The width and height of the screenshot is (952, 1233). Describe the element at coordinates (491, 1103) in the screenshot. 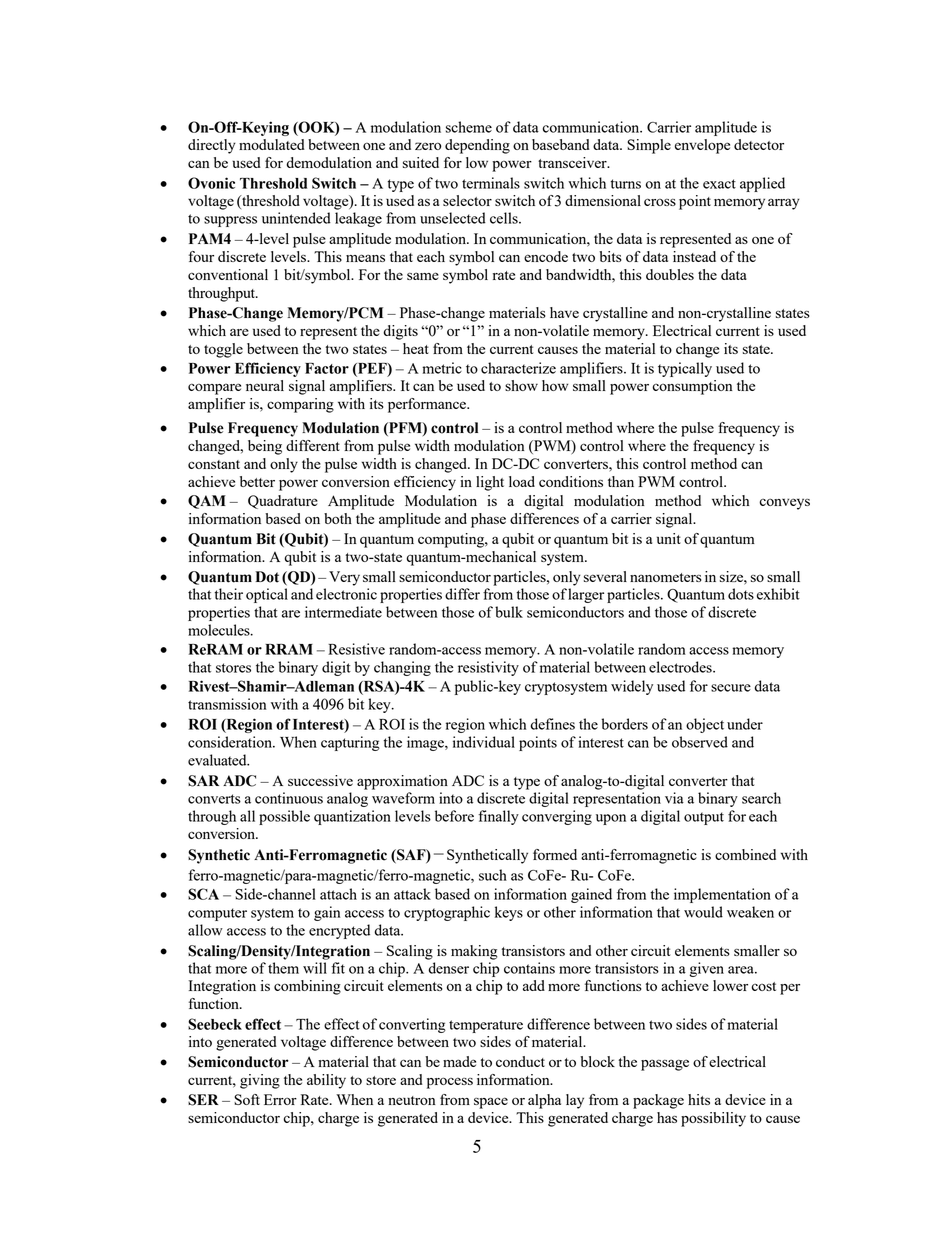

I see `space` at that location.
